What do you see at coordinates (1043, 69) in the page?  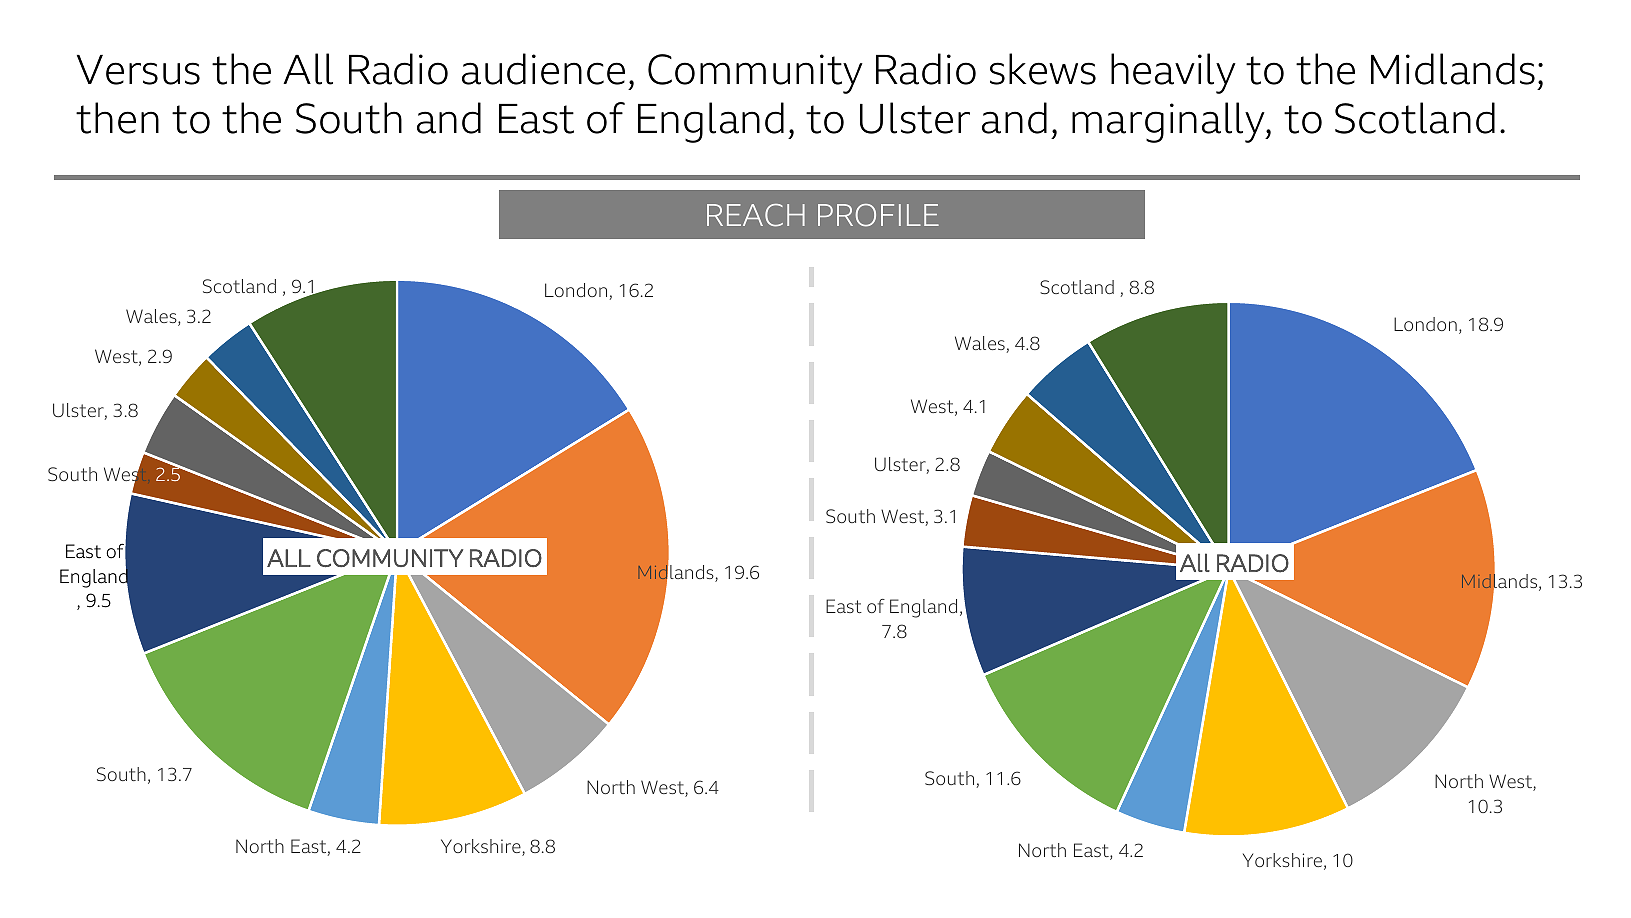 I see `skews` at bounding box center [1043, 69].
